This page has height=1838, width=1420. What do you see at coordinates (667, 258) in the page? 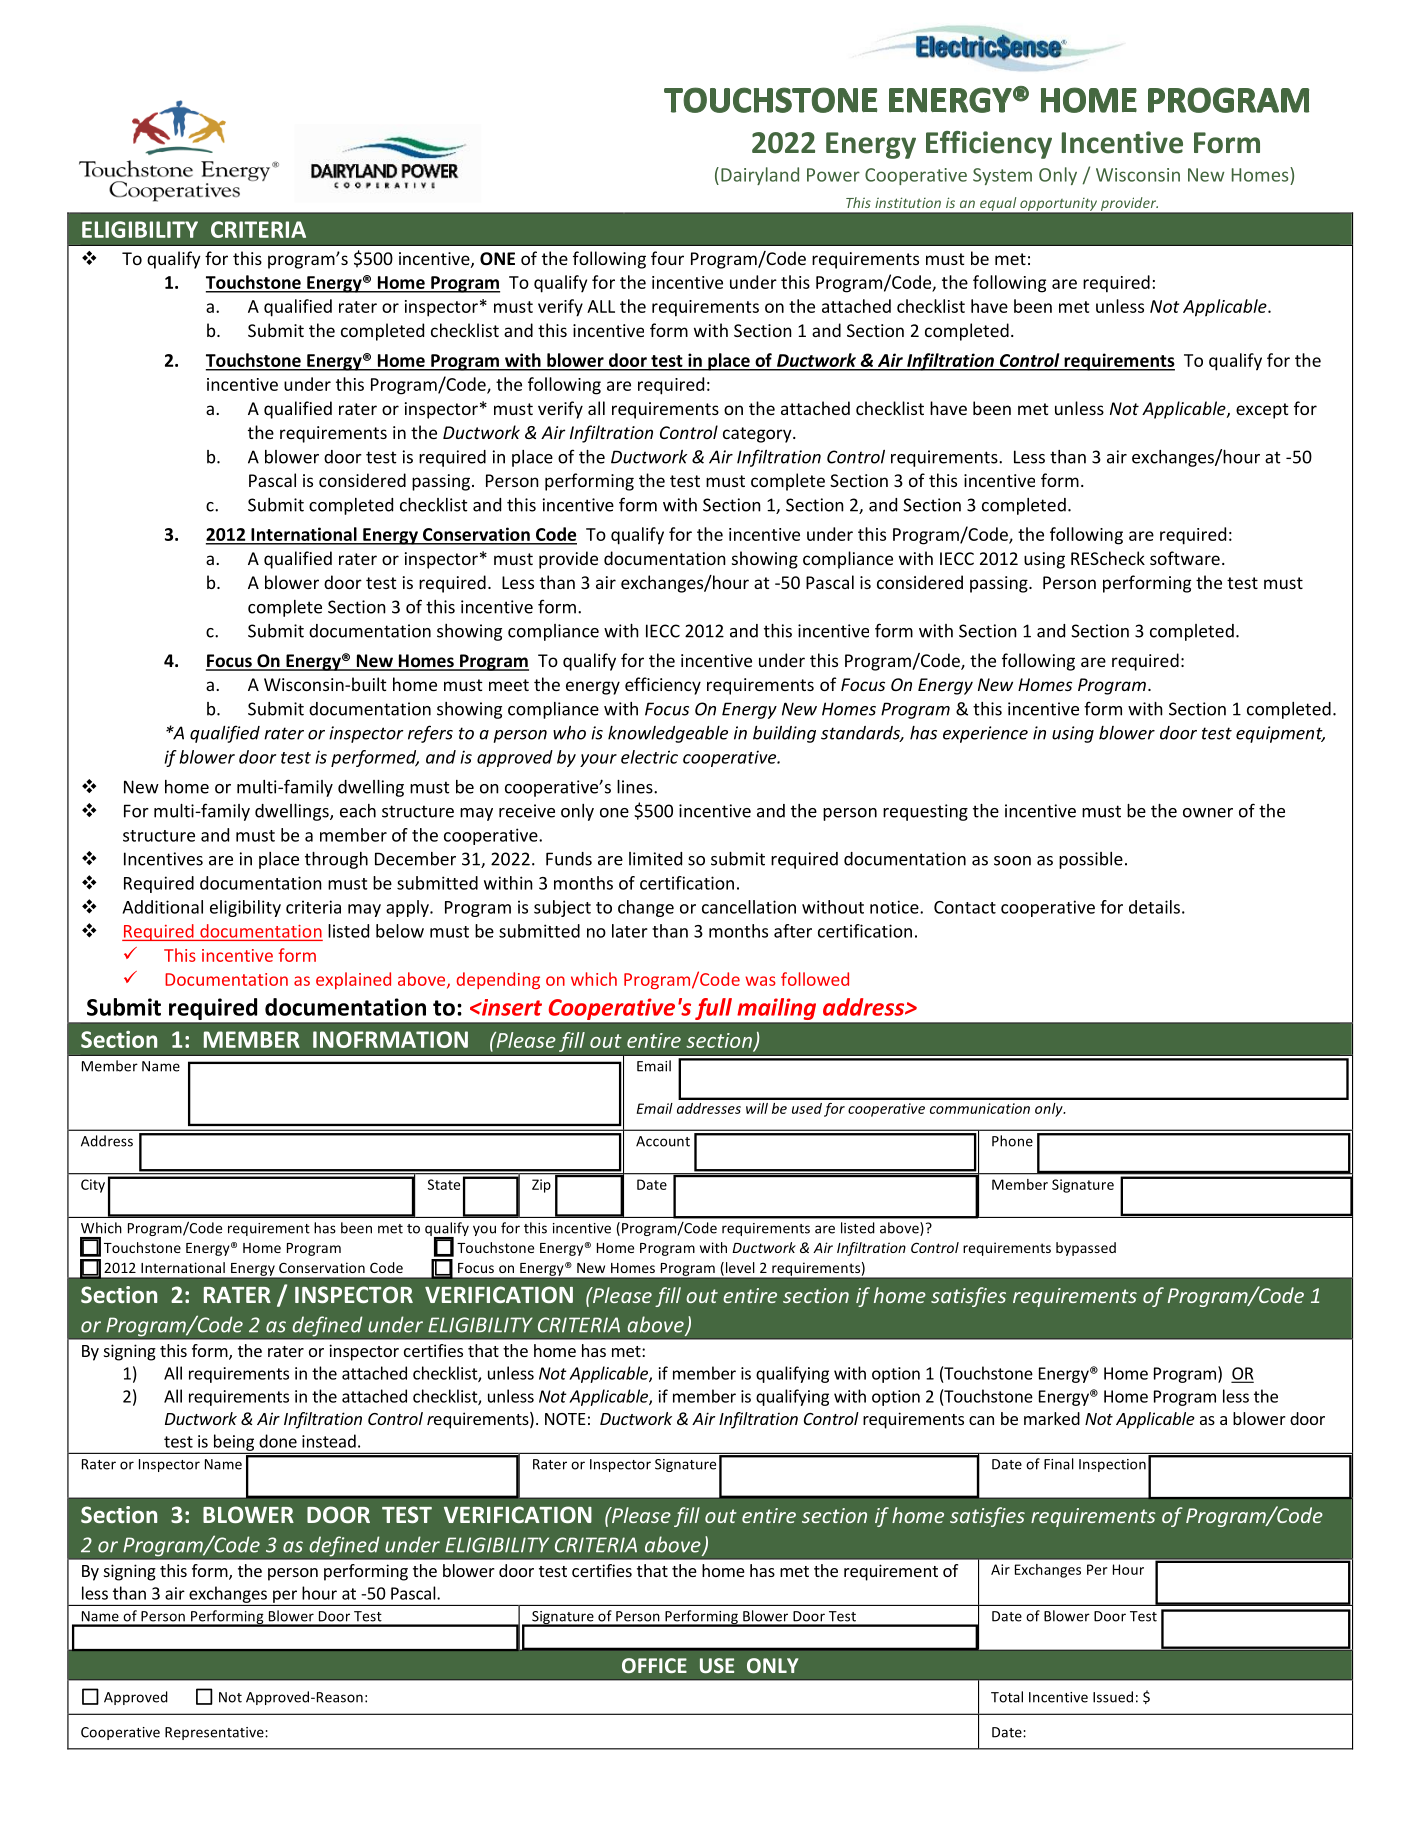
I see `four` at bounding box center [667, 258].
